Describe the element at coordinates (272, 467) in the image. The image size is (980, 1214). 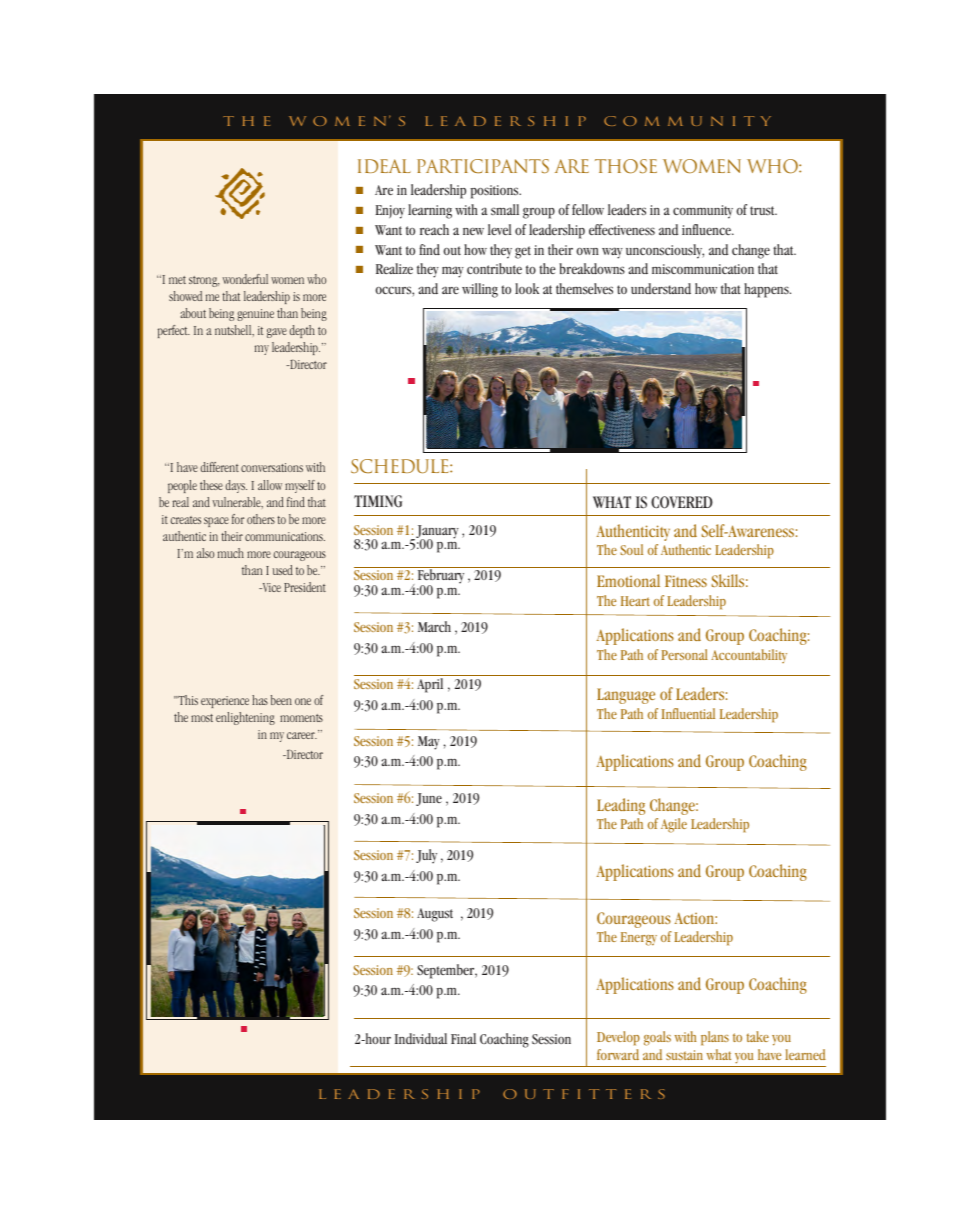
I see `conversations` at that location.
